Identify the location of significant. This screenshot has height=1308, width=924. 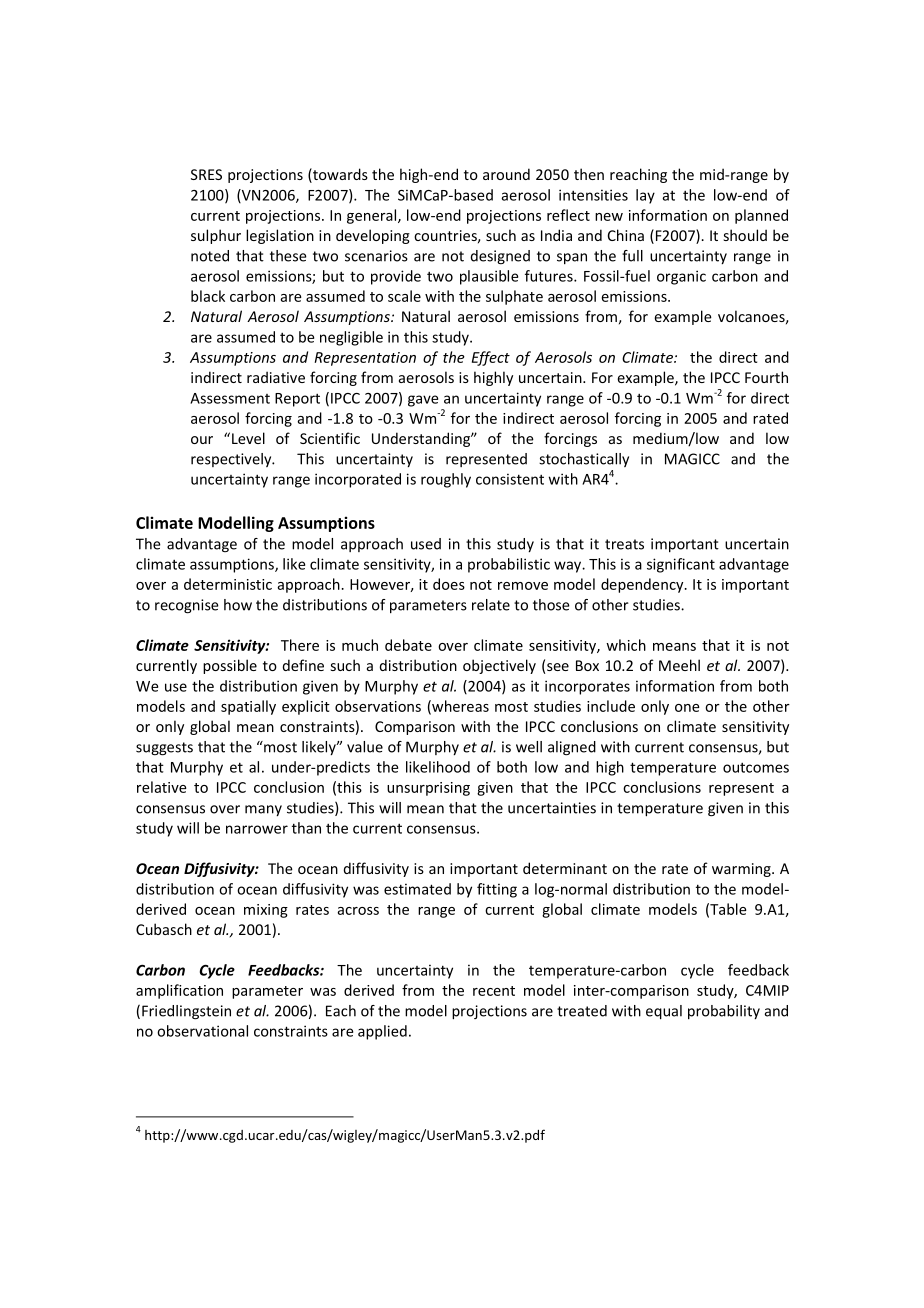
(681, 565).
